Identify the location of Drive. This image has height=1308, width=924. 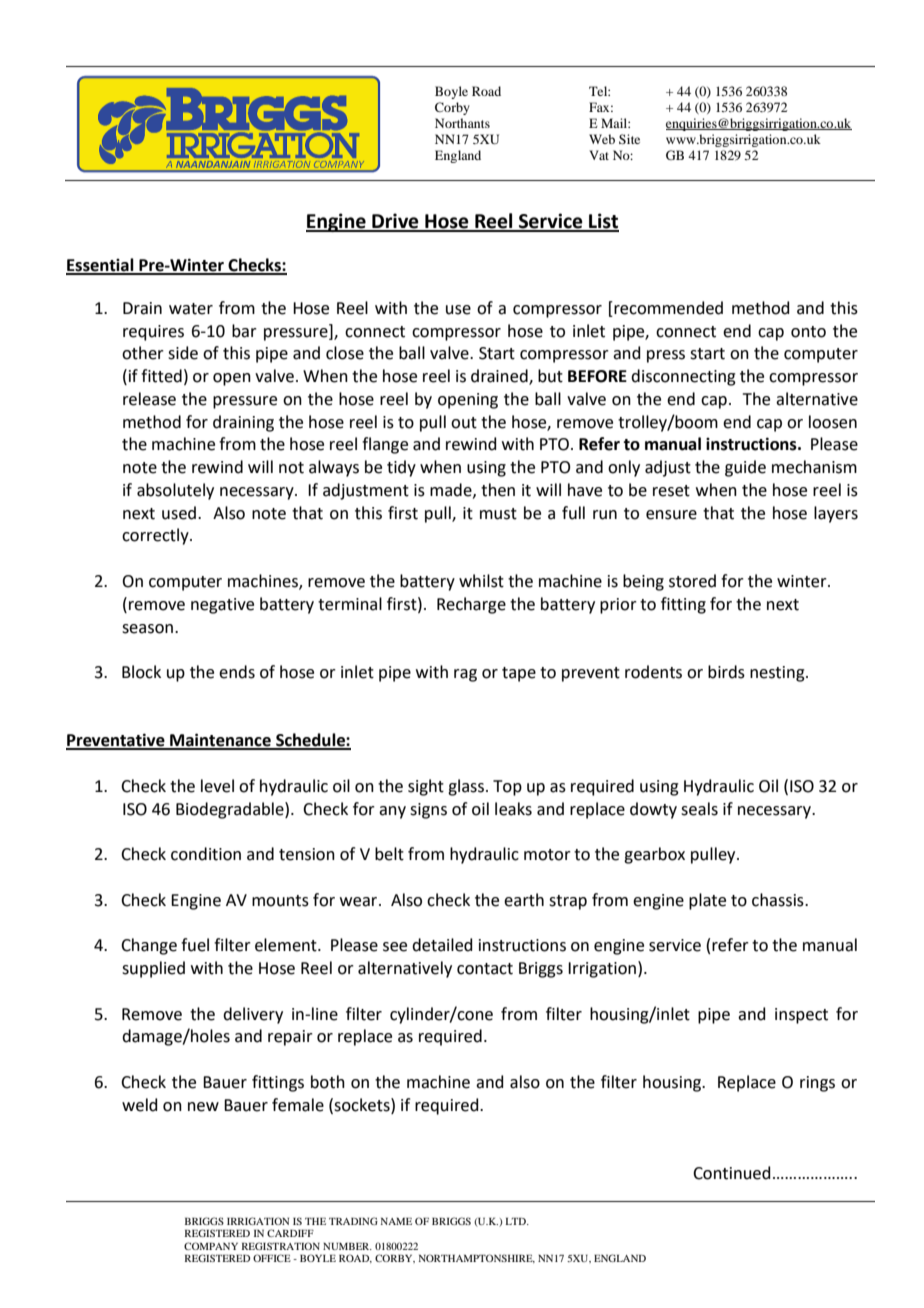
(395, 222).
